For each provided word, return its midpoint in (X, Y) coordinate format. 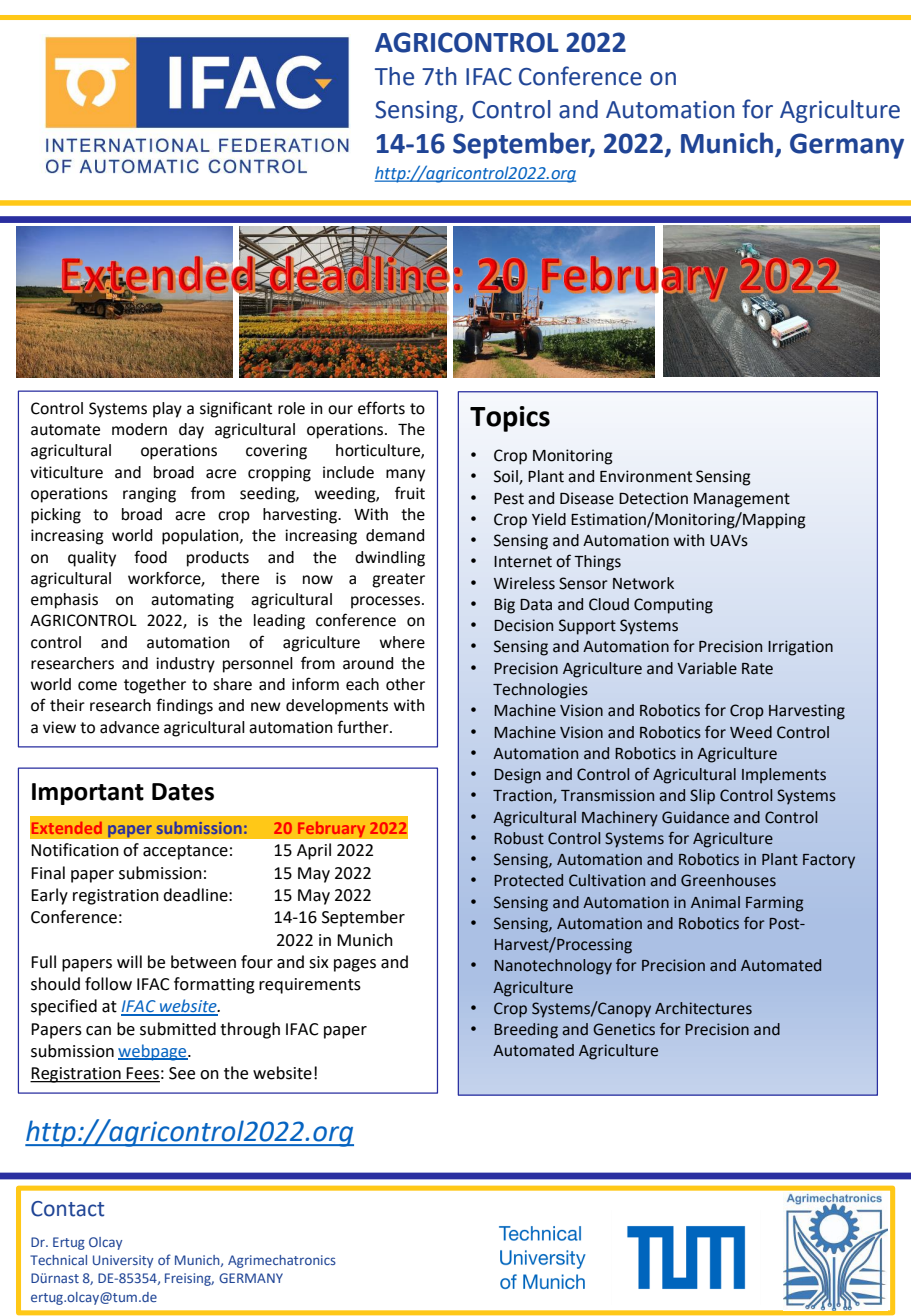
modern (139, 429)
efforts (381, 408)
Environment (646, 476)
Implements (784, 776)
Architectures (703, 1008)
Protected (528, 880)
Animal (715, 902)
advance (129, 727)
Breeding (526, 1031)
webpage (153, 1052)
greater (398, 580)
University (123, 1261)
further (364, 727)
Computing (673, 606)
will (129, 961)
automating (192, 601)
